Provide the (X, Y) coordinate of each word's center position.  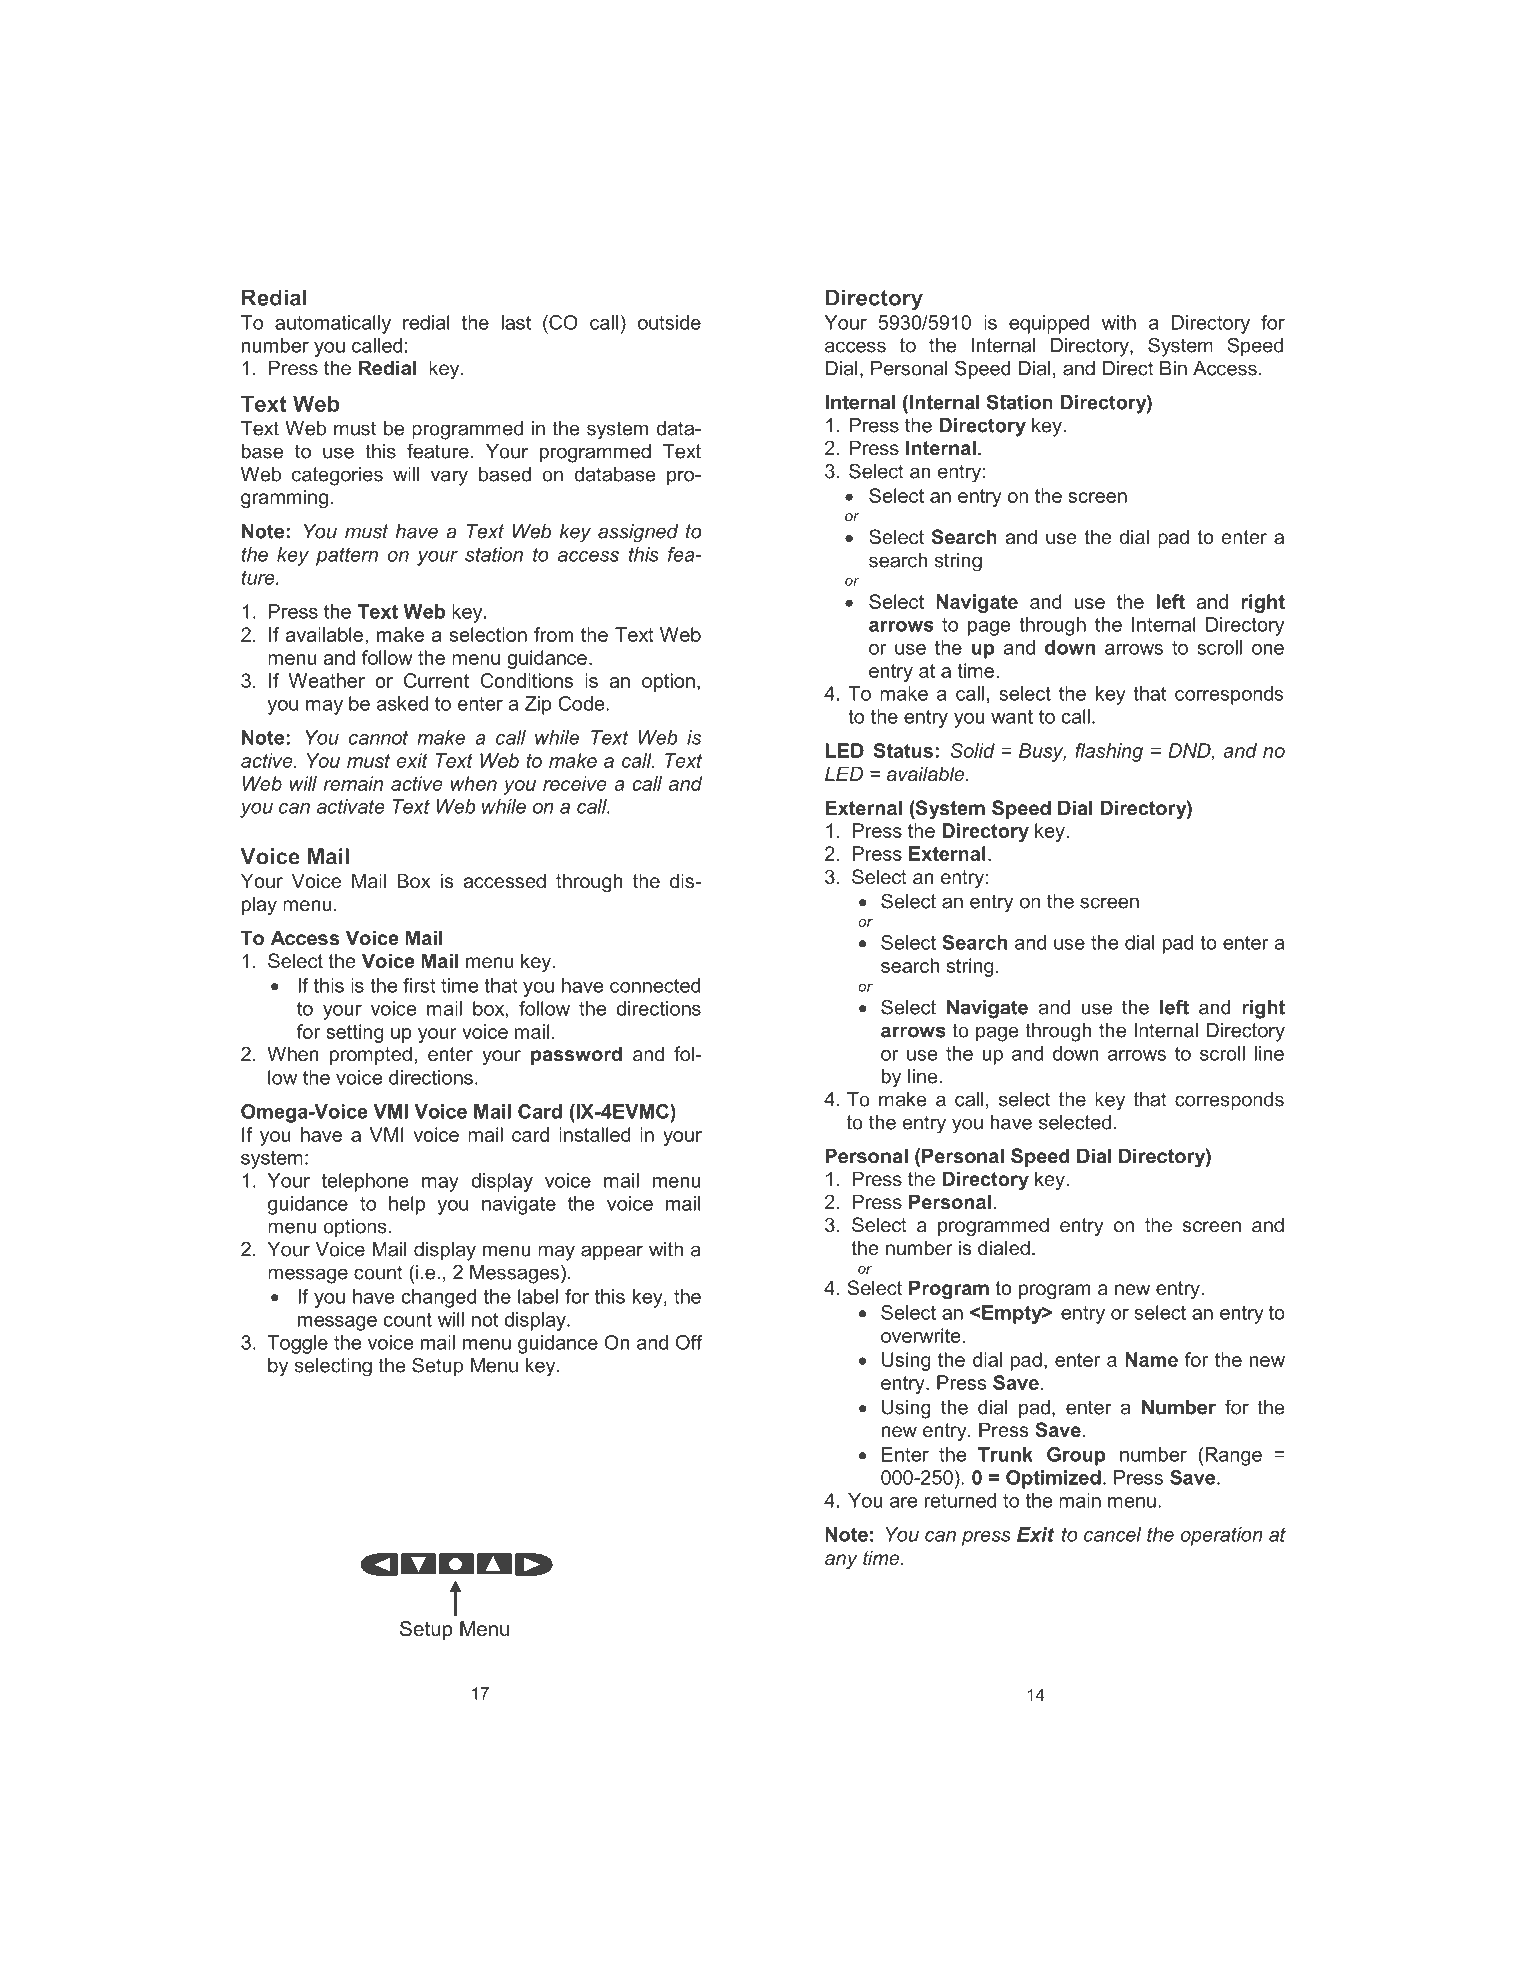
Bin (1173, 368)
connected (655, 985)
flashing (1109, 752)
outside (669, 322)
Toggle (297, 1344)
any (841, 1561)
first (419, 985)
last (516, 322)
